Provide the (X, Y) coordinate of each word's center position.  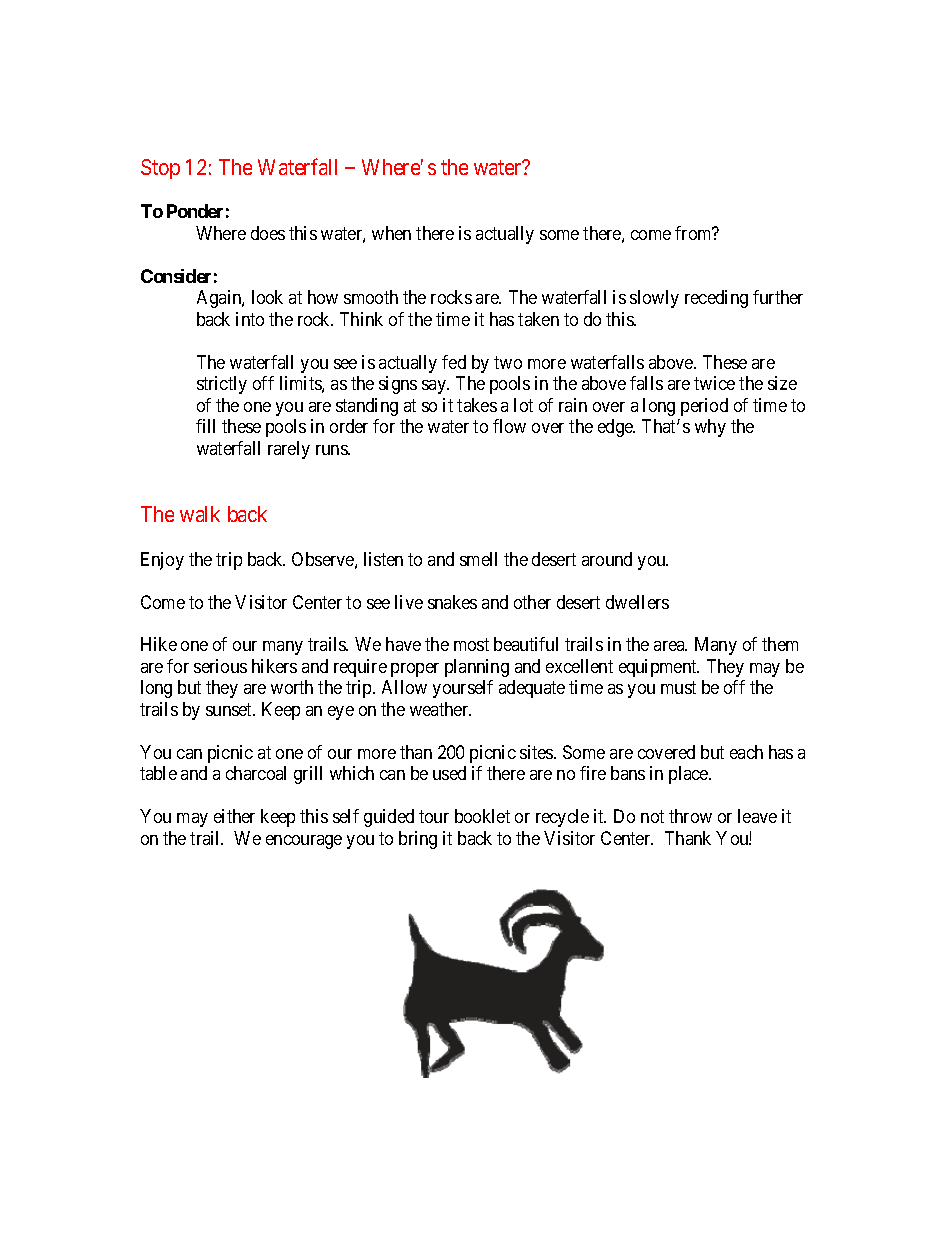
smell (478, 559)
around (607, 559)
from (694, 233)
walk (200, 514)
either (234, 816)
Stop (160, 169)
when (391, 233)
